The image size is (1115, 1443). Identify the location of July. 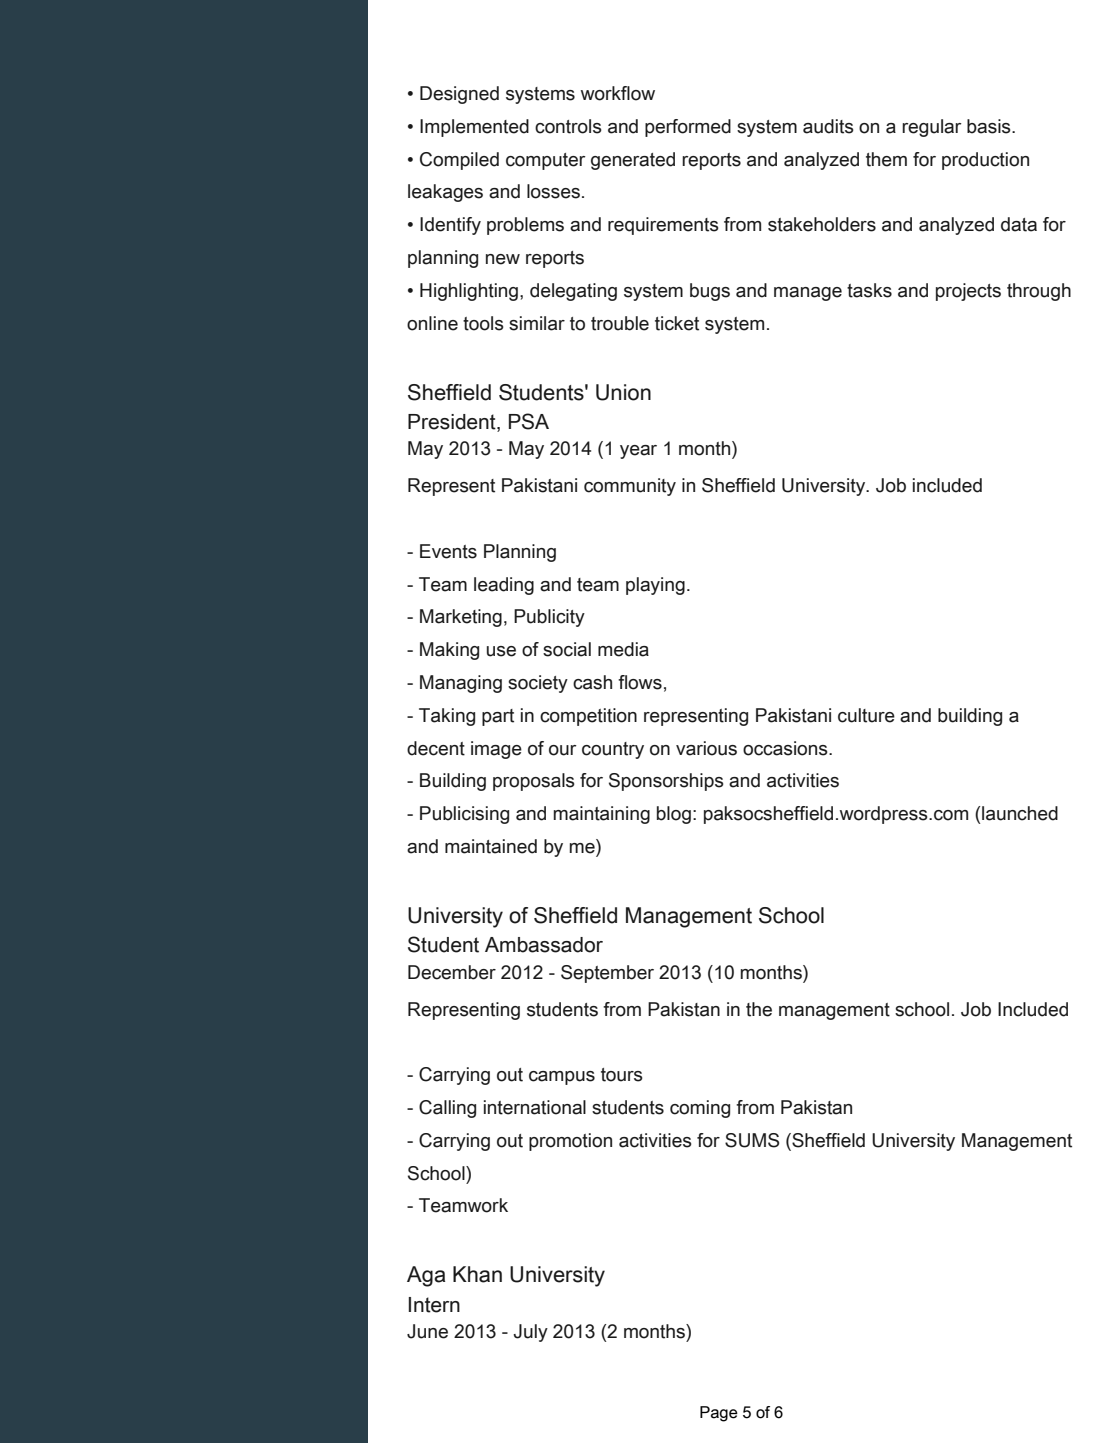
(530, 1333).
